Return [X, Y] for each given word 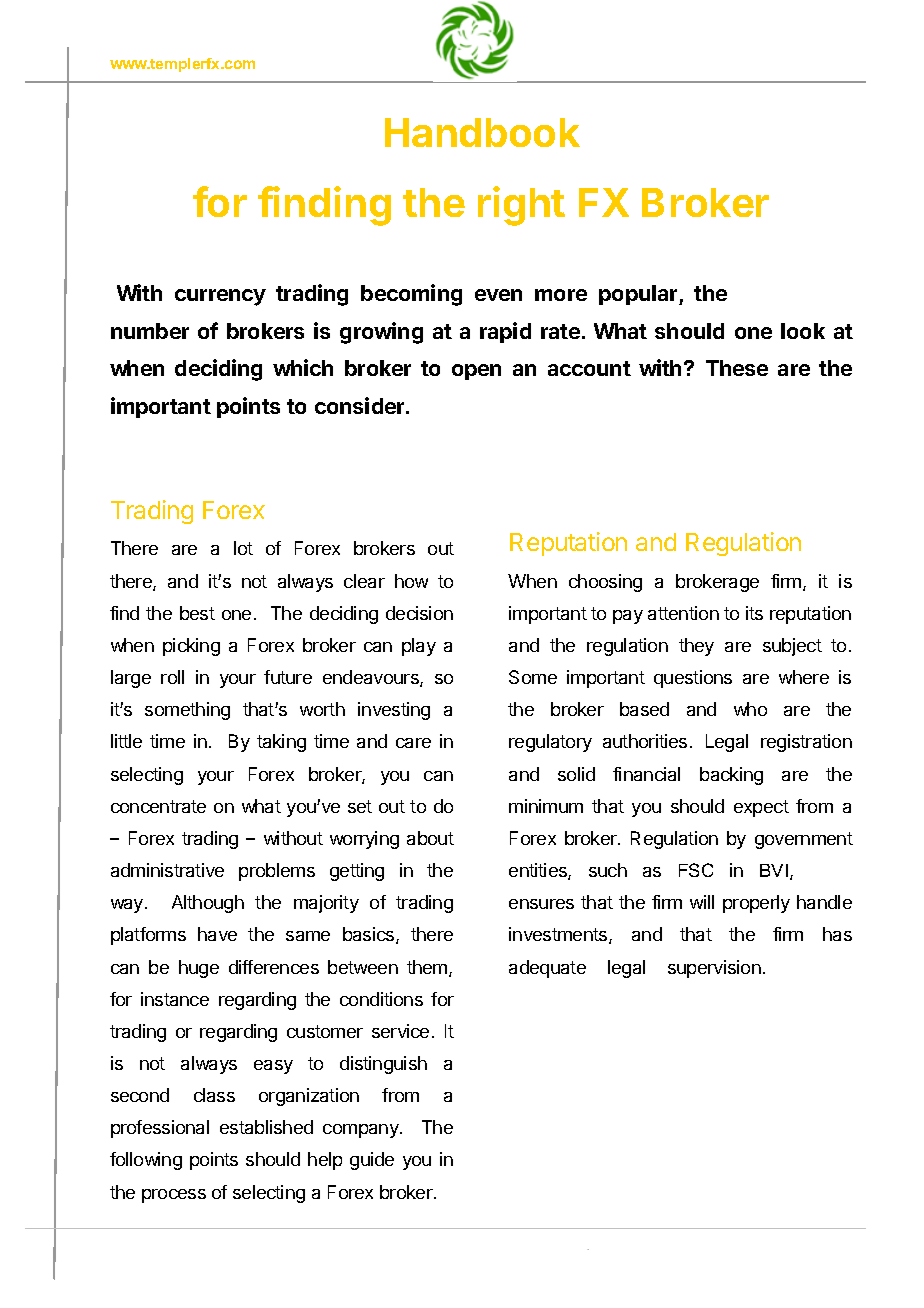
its [754, 613]
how [411, 581]
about [430, 838]
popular [639, 295]
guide [372, 1161]
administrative [167, 870]
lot [243, 548]
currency [220, 297]
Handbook [482, 132]
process [174, 1196]
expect [761, 808]
